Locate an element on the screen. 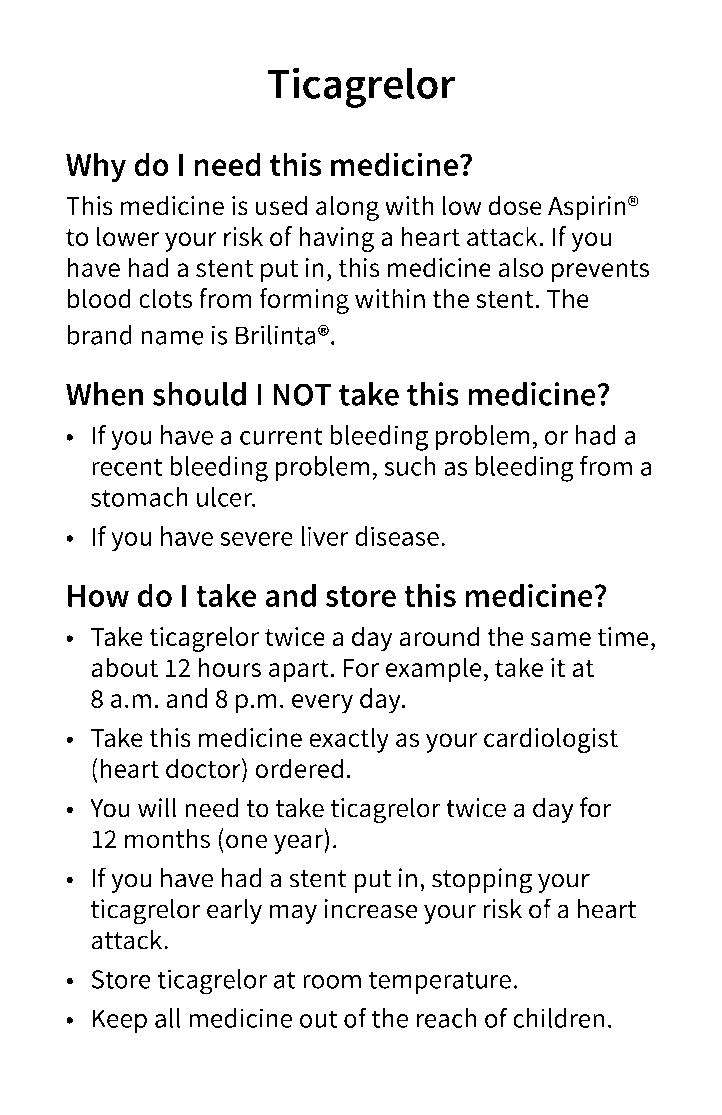  same is located at coordinates (561, 639).
